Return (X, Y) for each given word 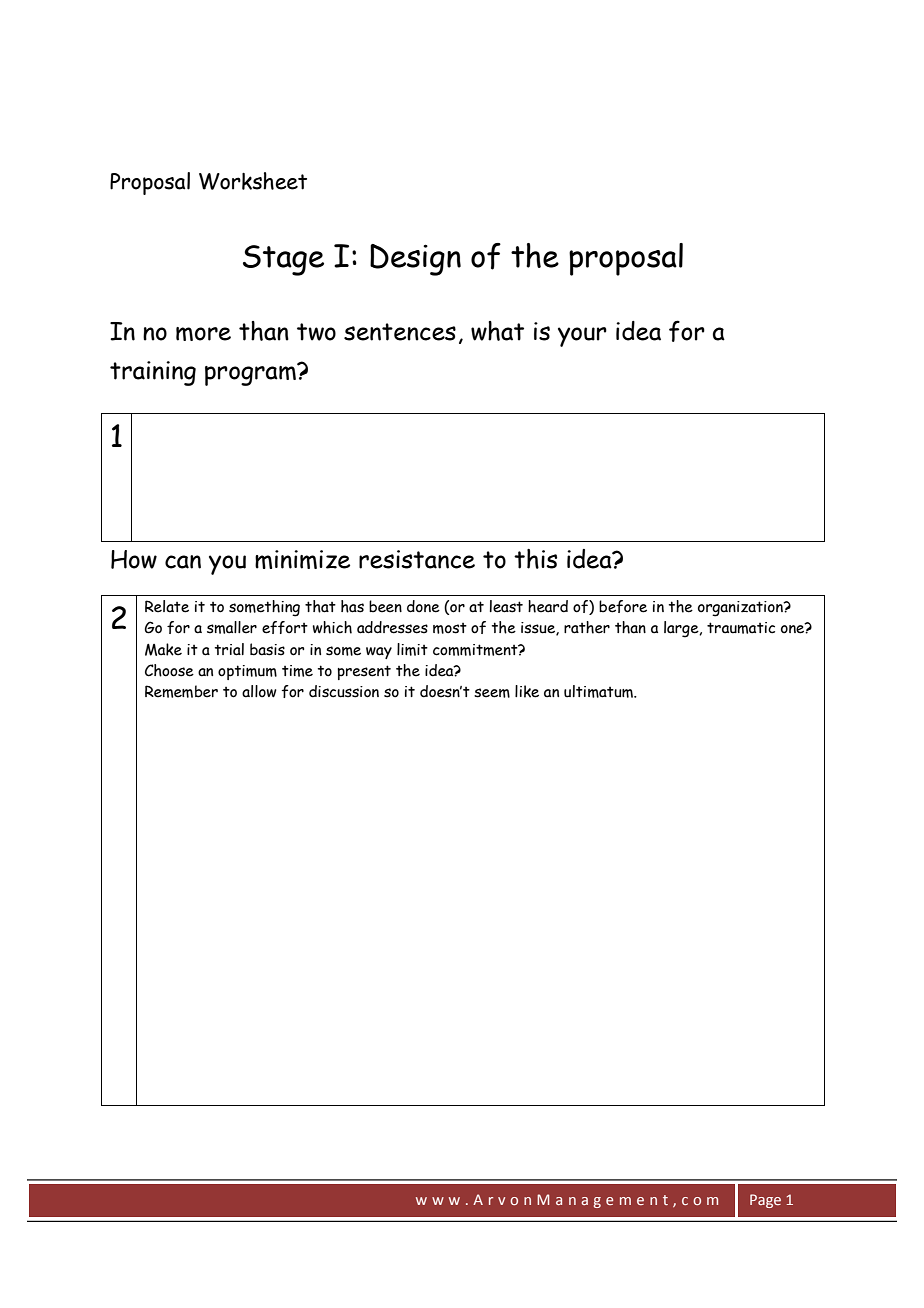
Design (415, 260)
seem (492, 693)
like (527, 691)
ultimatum (599, 691)
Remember (181, 691)
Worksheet (253, 181)
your (582, 337)
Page (765, 1201)
